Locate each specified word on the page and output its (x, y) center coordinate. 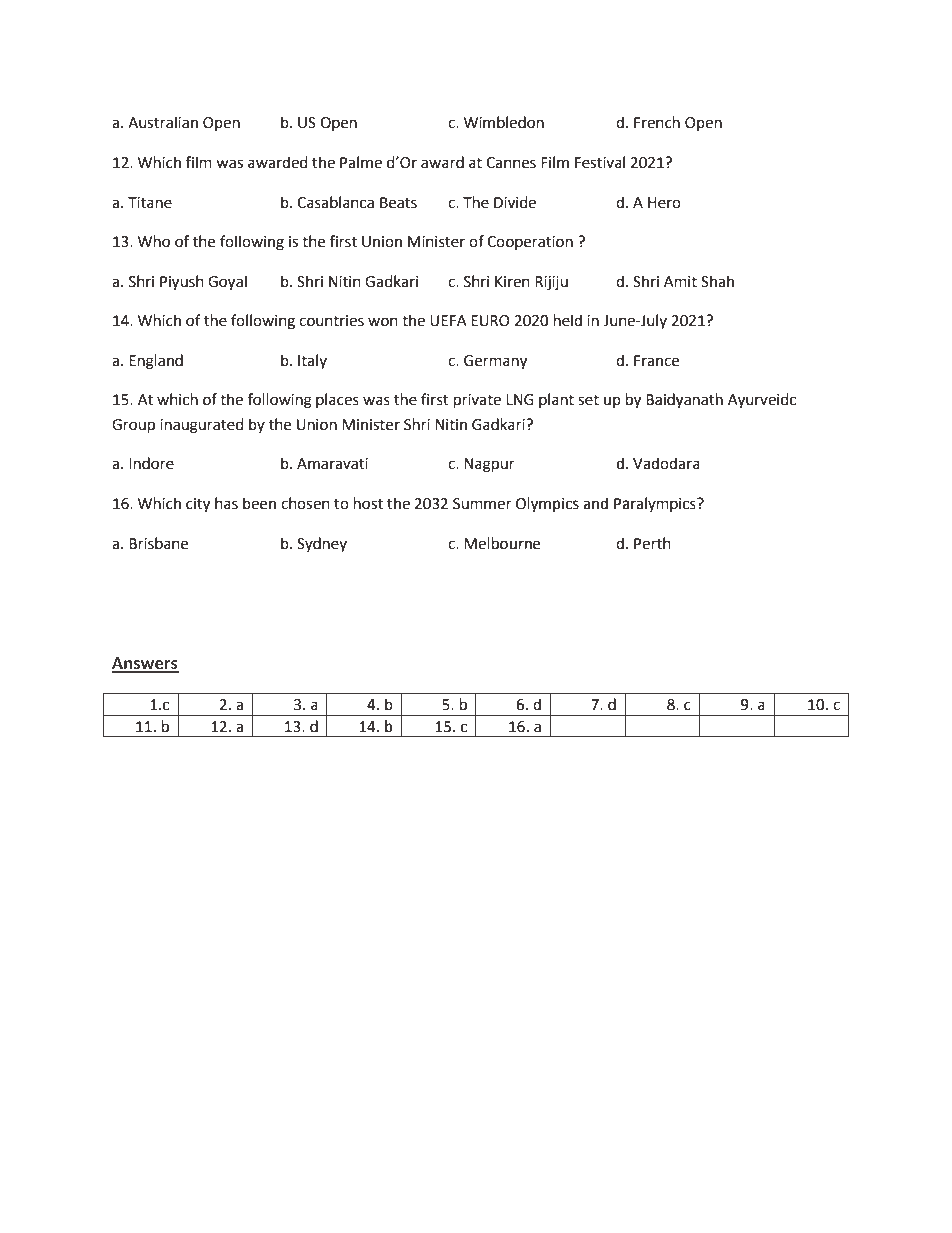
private (477, 401)
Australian (163, 122)
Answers (145, 664)
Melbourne (502, 543)
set (588, 400)
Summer (482, 504)
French (657, 122)
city (198, 505)
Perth (652, 543)
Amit (680, 282)
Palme (361, 162)
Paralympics (656, 505)
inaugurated (202, 426)
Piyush (182, 283)
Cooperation (530, 243)
